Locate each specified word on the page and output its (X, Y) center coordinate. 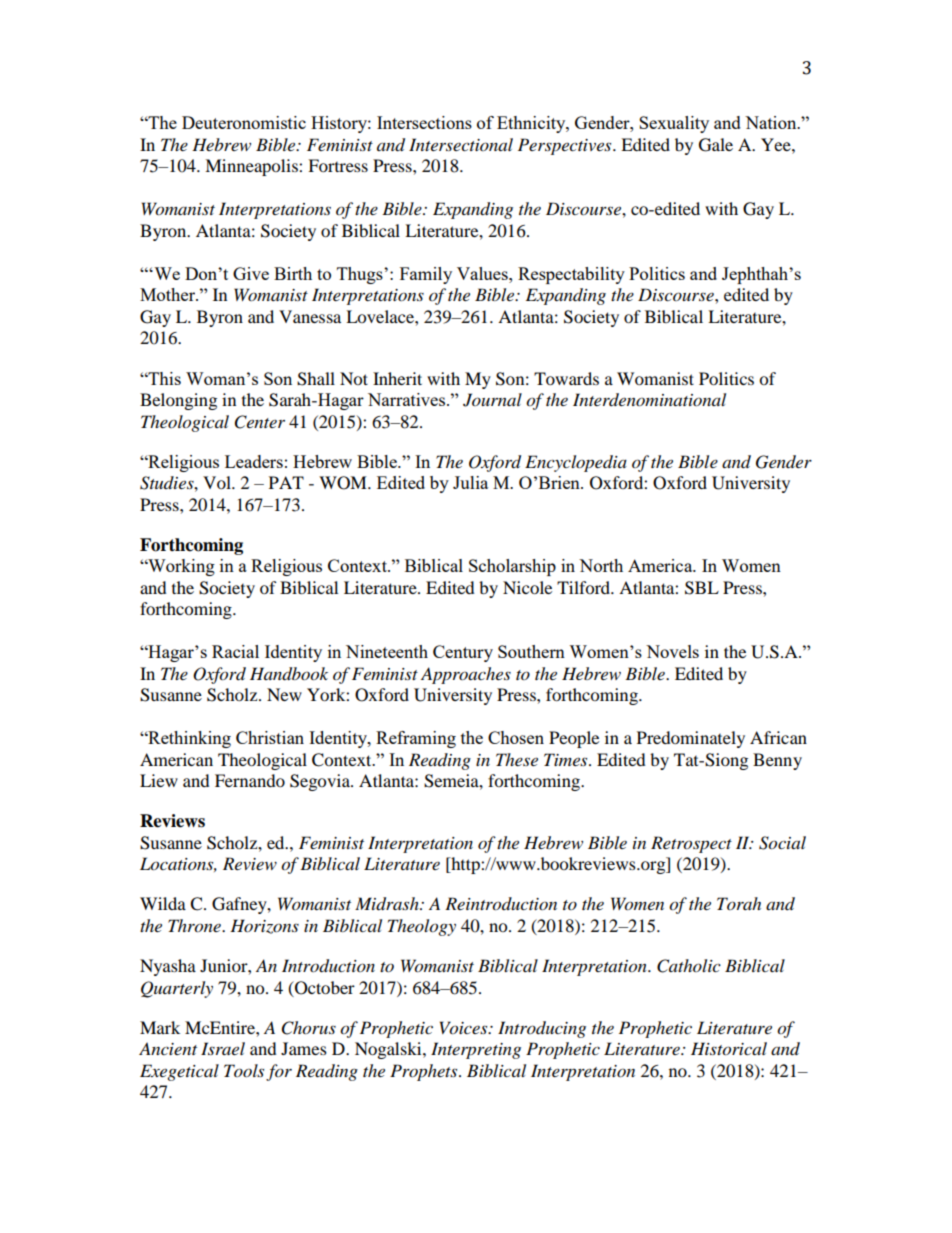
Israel (223, 1048)
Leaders (254, 461)
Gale (716, 145)
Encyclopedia (576, 463)
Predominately (691, 739)
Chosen (516, 737)
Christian (270, 737)
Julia (470, 482)
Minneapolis (252, 167)
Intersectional (461, 144)
